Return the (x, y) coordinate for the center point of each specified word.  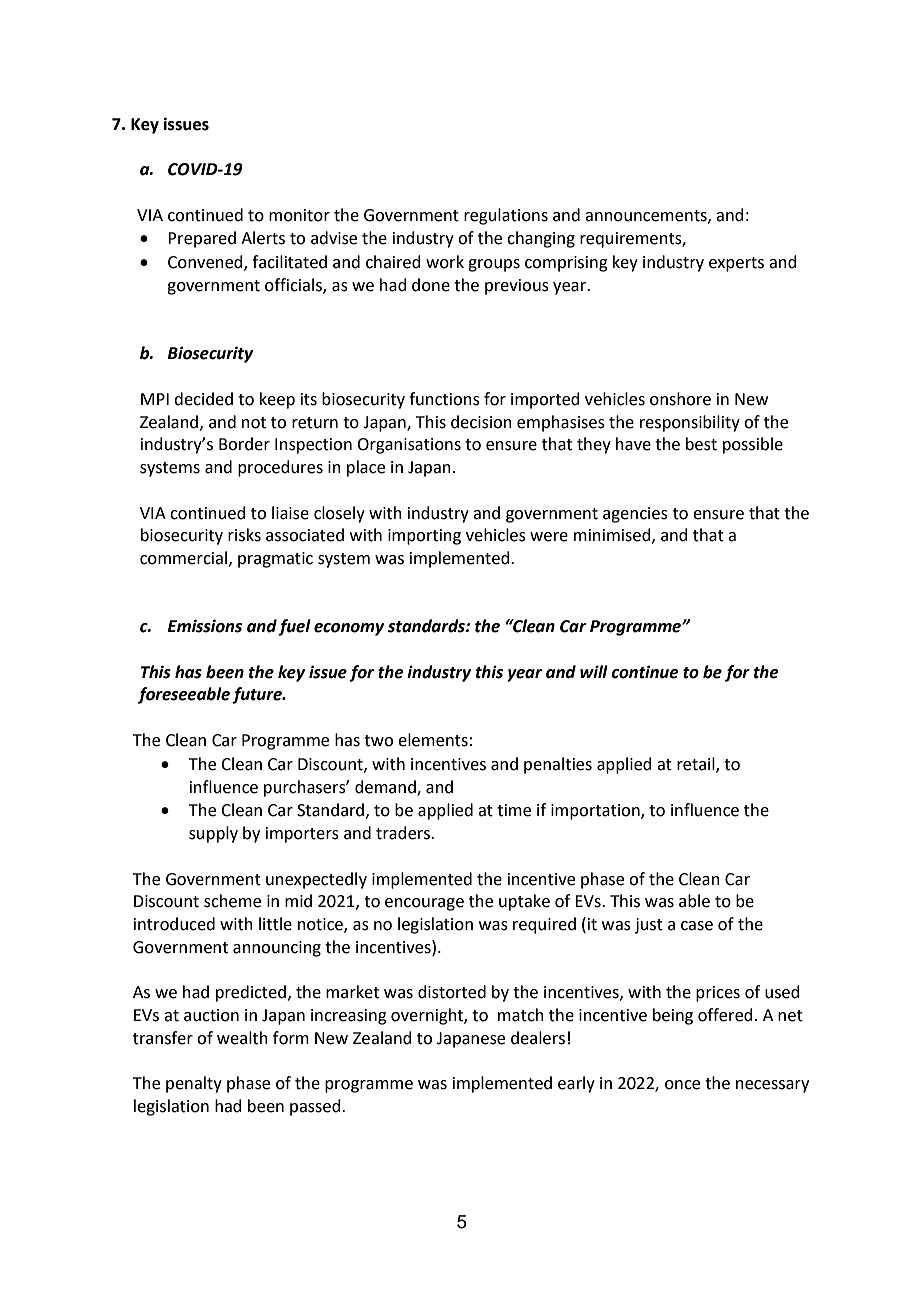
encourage (424, 904)
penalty (194, 1084)
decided (203, 399)
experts (736, 264)
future (258, 695)
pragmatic (275, 560)
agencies (635, 515)
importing (424, 537)
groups (494, 265)
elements (433, 740)
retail (697, 765)
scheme (232, 901)
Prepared (202, 239)
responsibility (690, 423)
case (697, 926)
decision (481, 422)
